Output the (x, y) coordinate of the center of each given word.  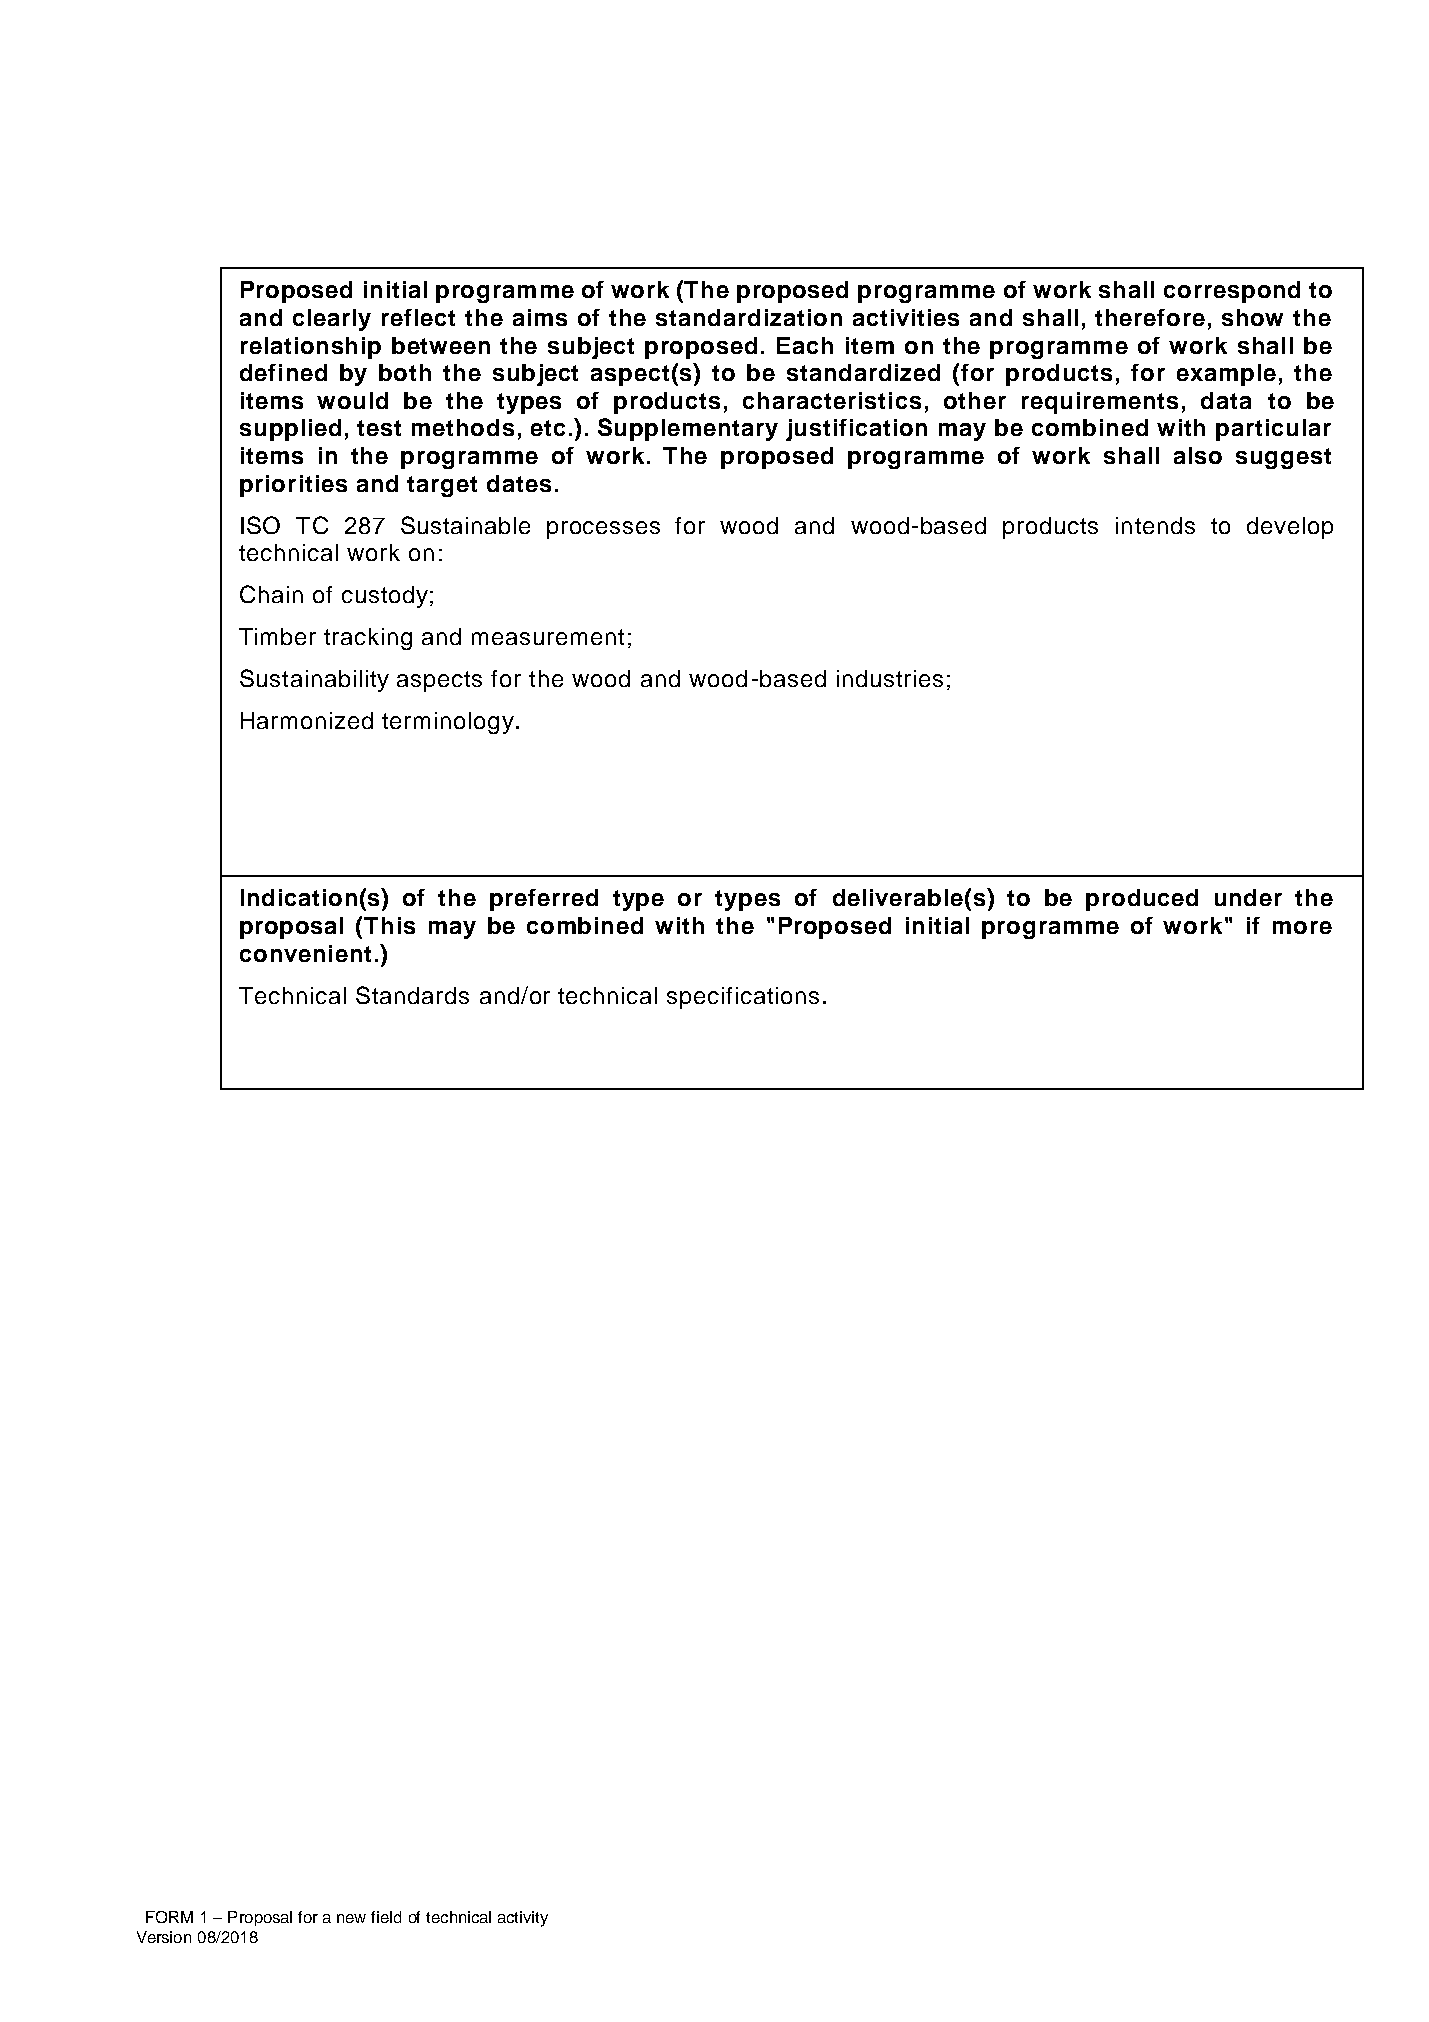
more (1302, 927)
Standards (412, 995)
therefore (1150, 317)
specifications (743, 998)
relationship (311, 348)
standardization (749, 317)
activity (523, 1919)
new (351, 1918)
